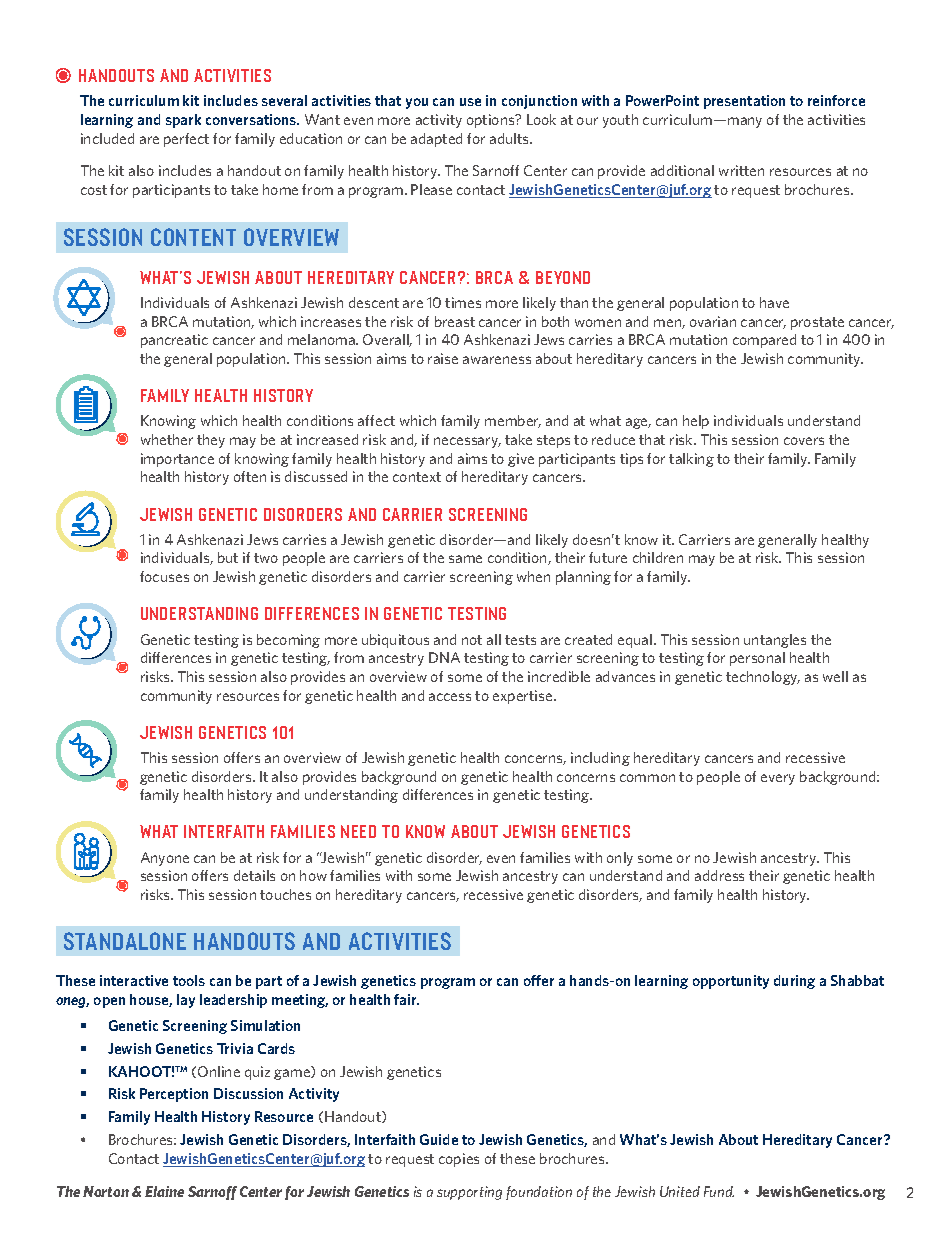 This document has height=1233, width=952. I want to click on personal, so click(757, 659).
